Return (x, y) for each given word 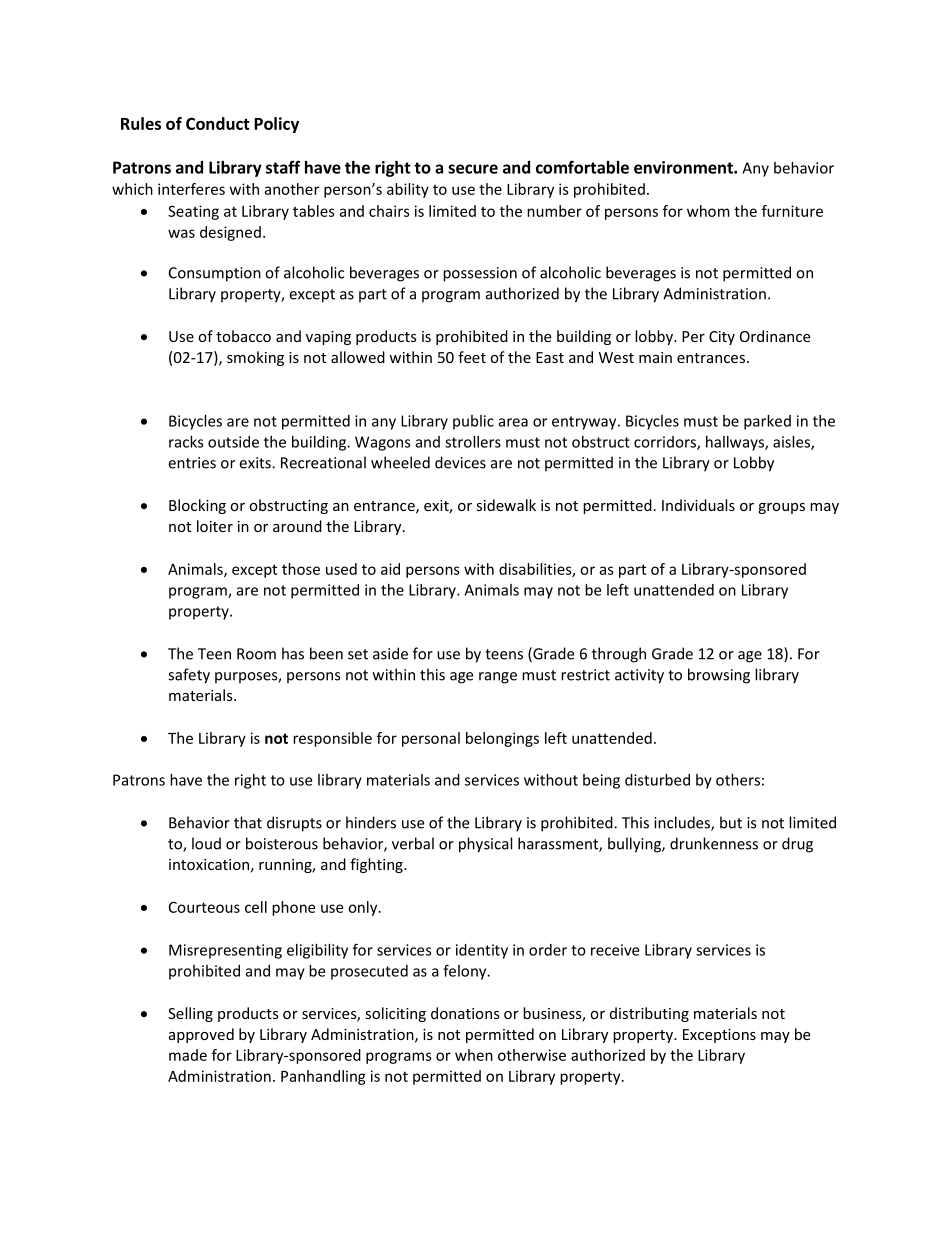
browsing (719, 676)
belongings (502, 739)
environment (684, 167)
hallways (736, 443)
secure (473, 169)
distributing (649, 1014)
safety (189, 676)
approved (201, 1035)
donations (465, 1013)
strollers (473, 442)
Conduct (218, 123)
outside (233, 442)
